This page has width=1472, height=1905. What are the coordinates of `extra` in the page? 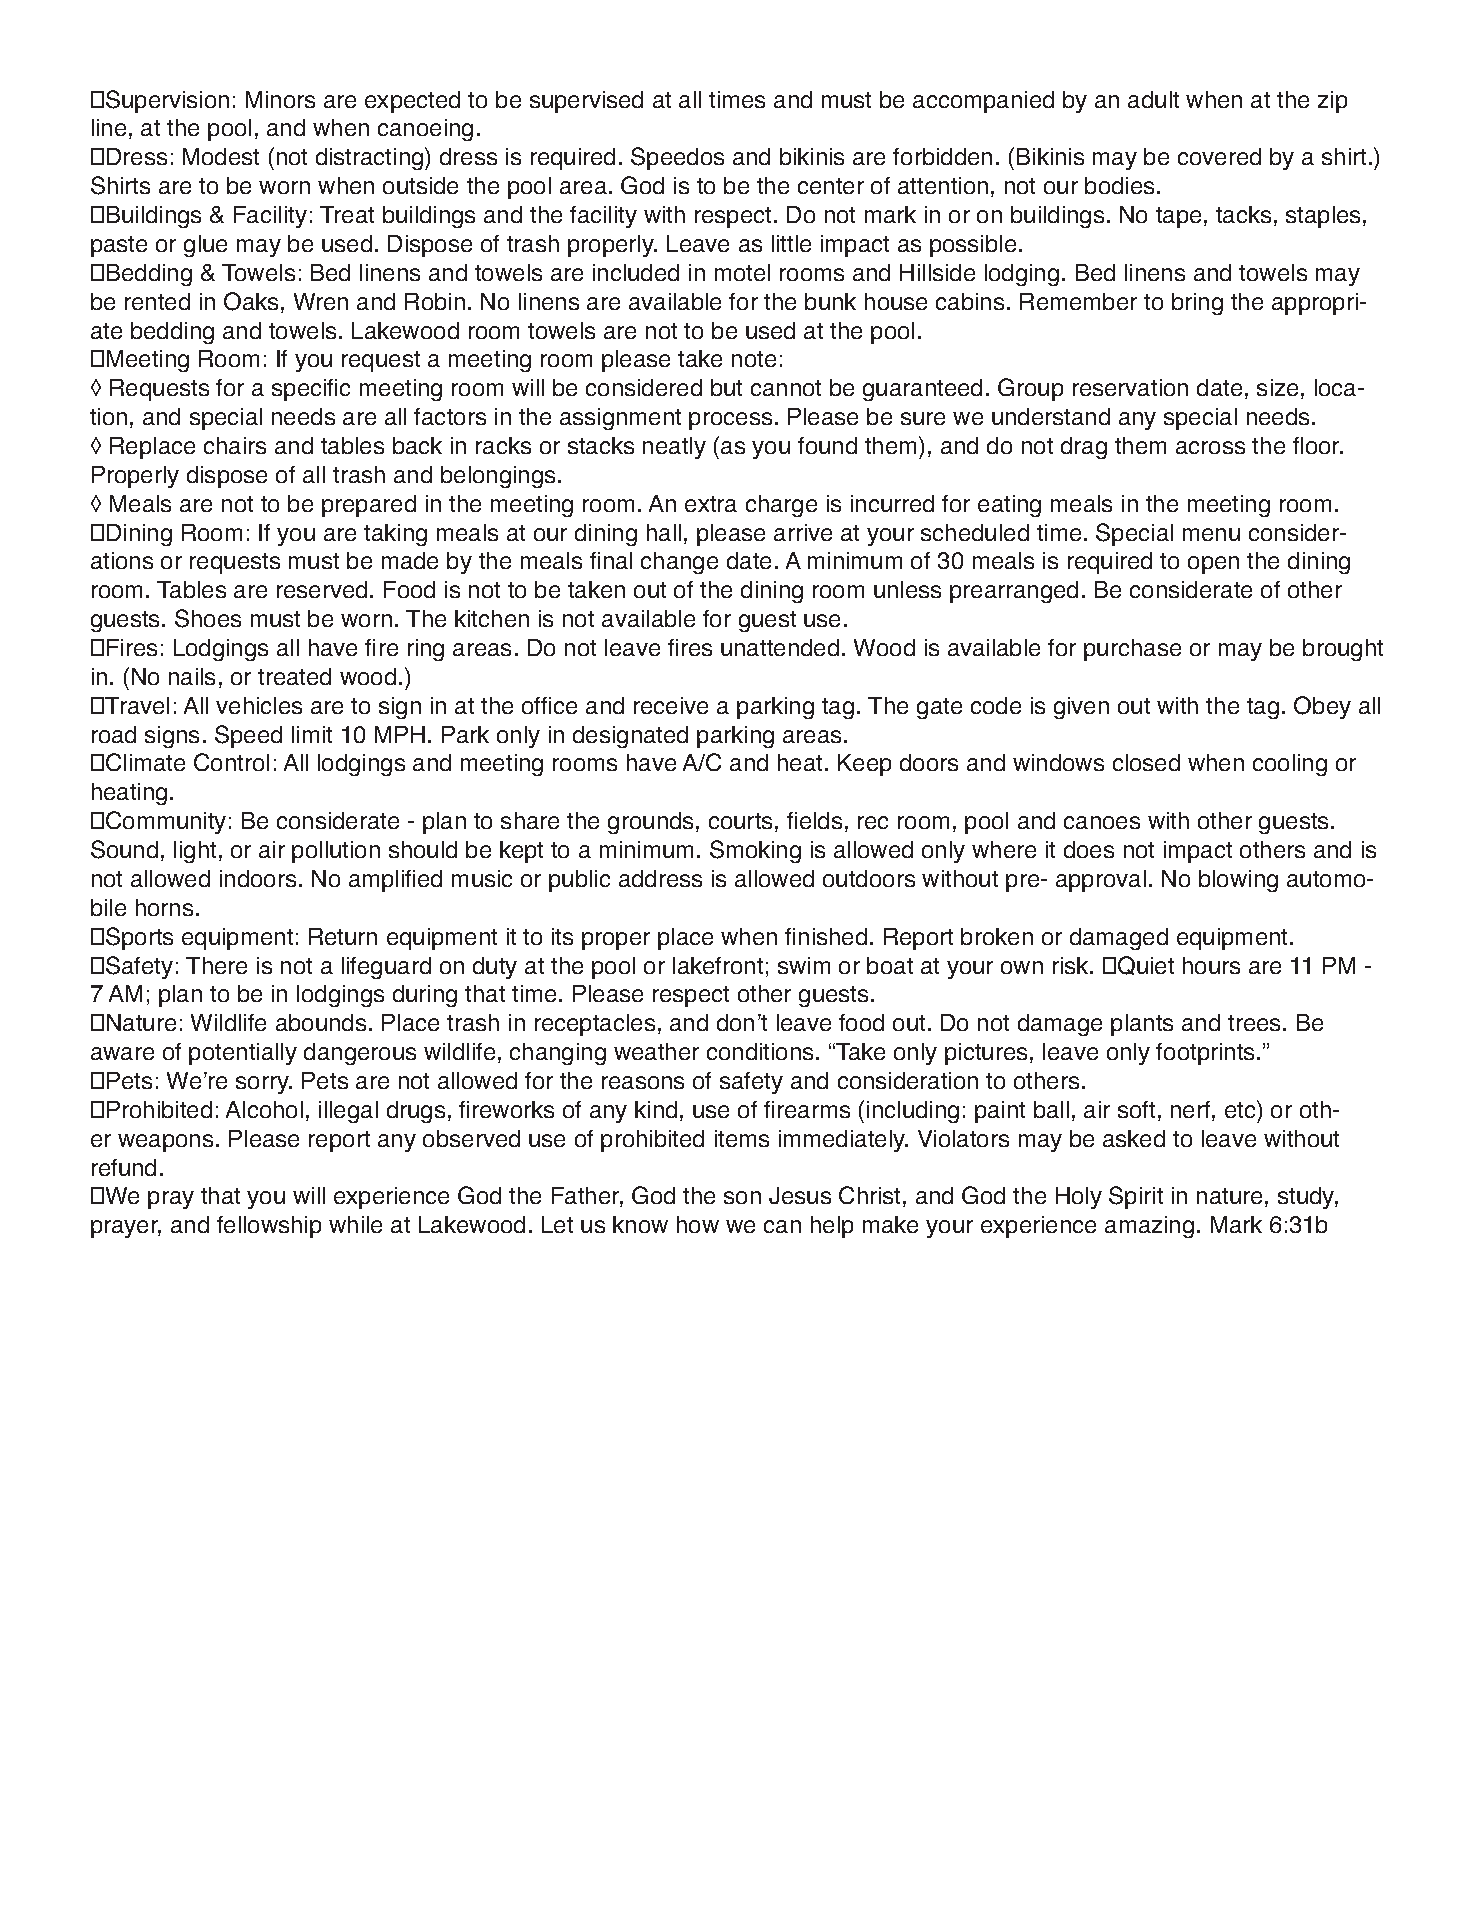 It's located at (711, 504).
